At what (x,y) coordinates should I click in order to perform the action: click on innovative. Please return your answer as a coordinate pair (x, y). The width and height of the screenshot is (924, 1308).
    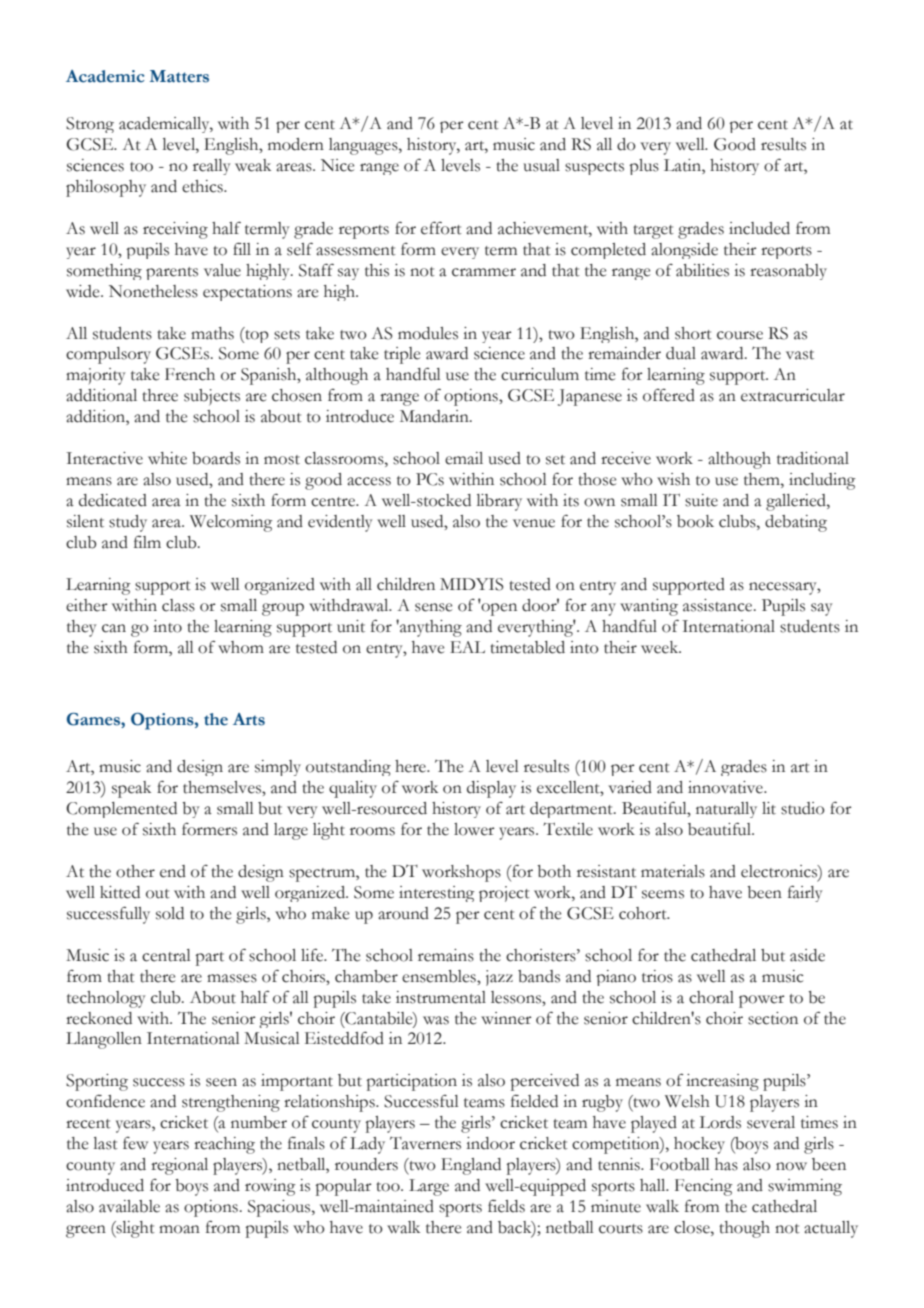
    Looking at the image, I should click on (726, 787).
